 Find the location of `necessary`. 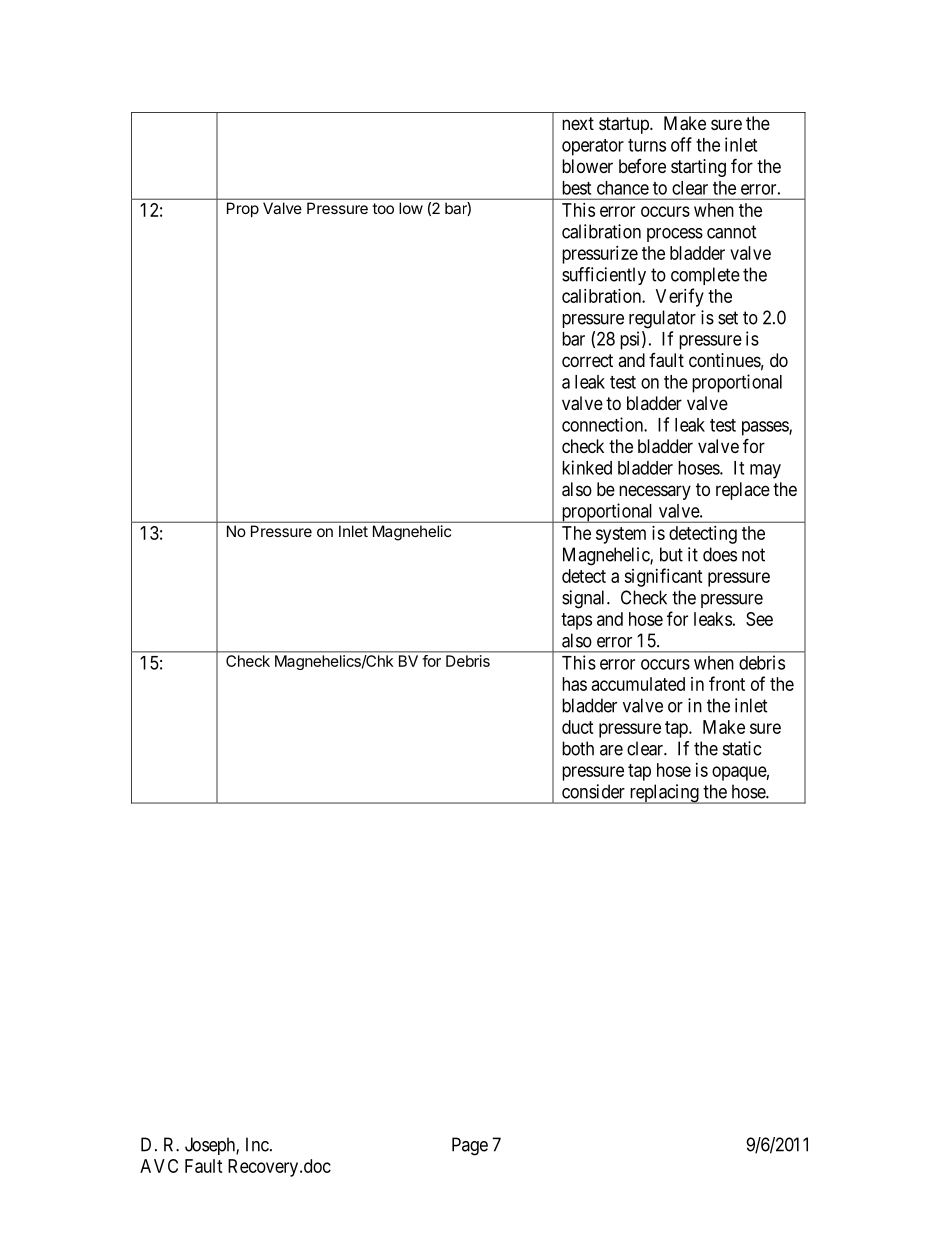

necessary is located at coordinates (655, 492).
